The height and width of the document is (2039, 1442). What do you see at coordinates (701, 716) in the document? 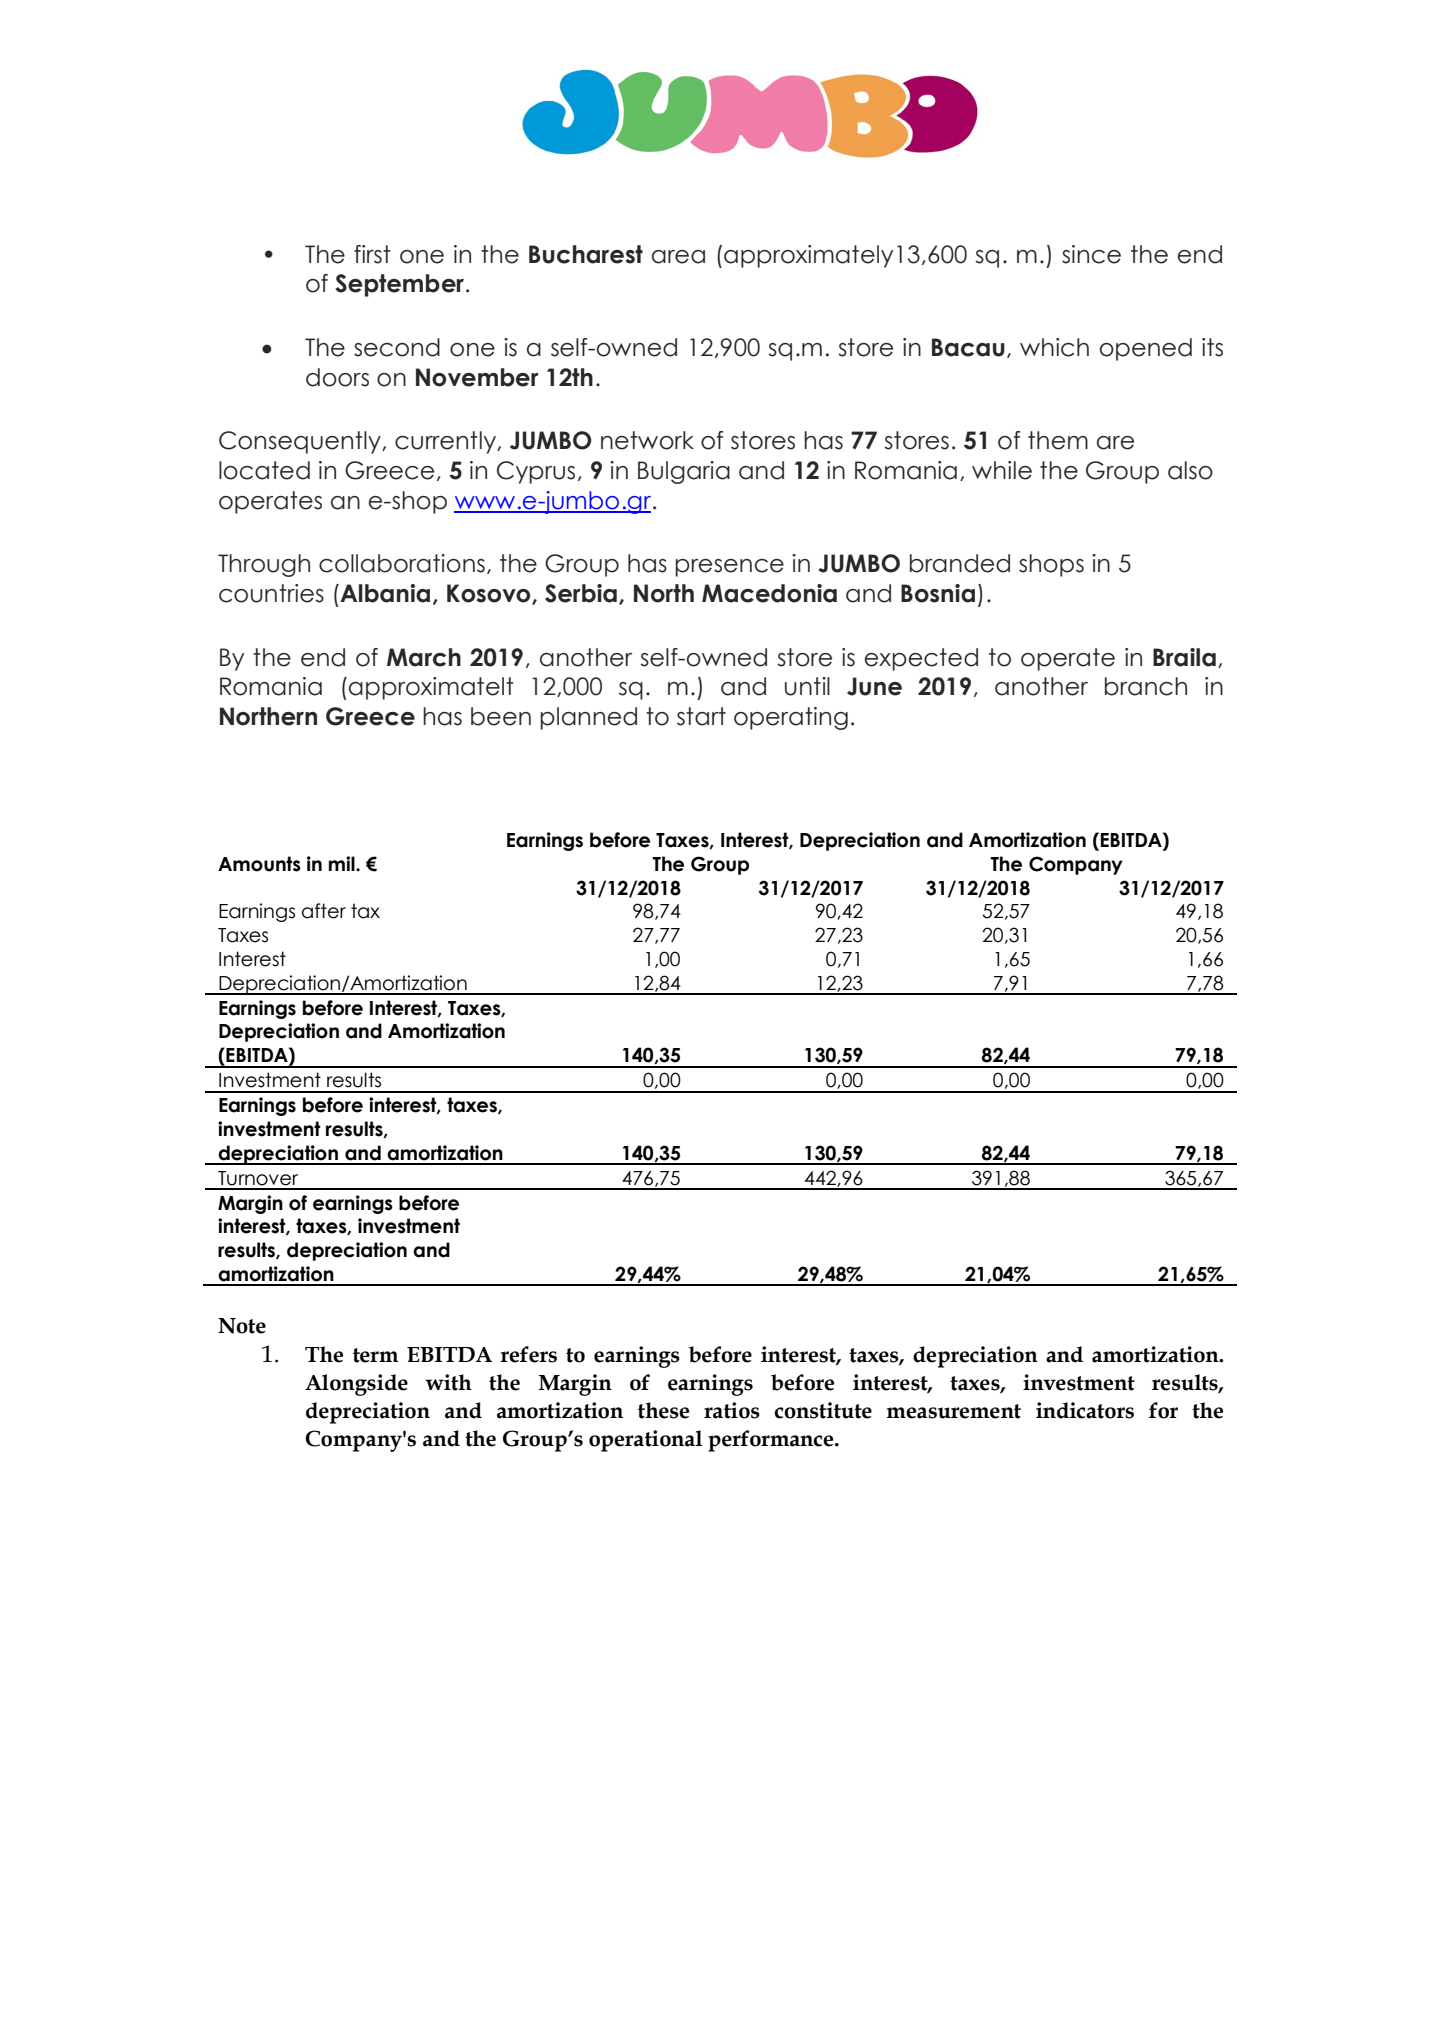
I see `start` at bounding box center [701, 716].
